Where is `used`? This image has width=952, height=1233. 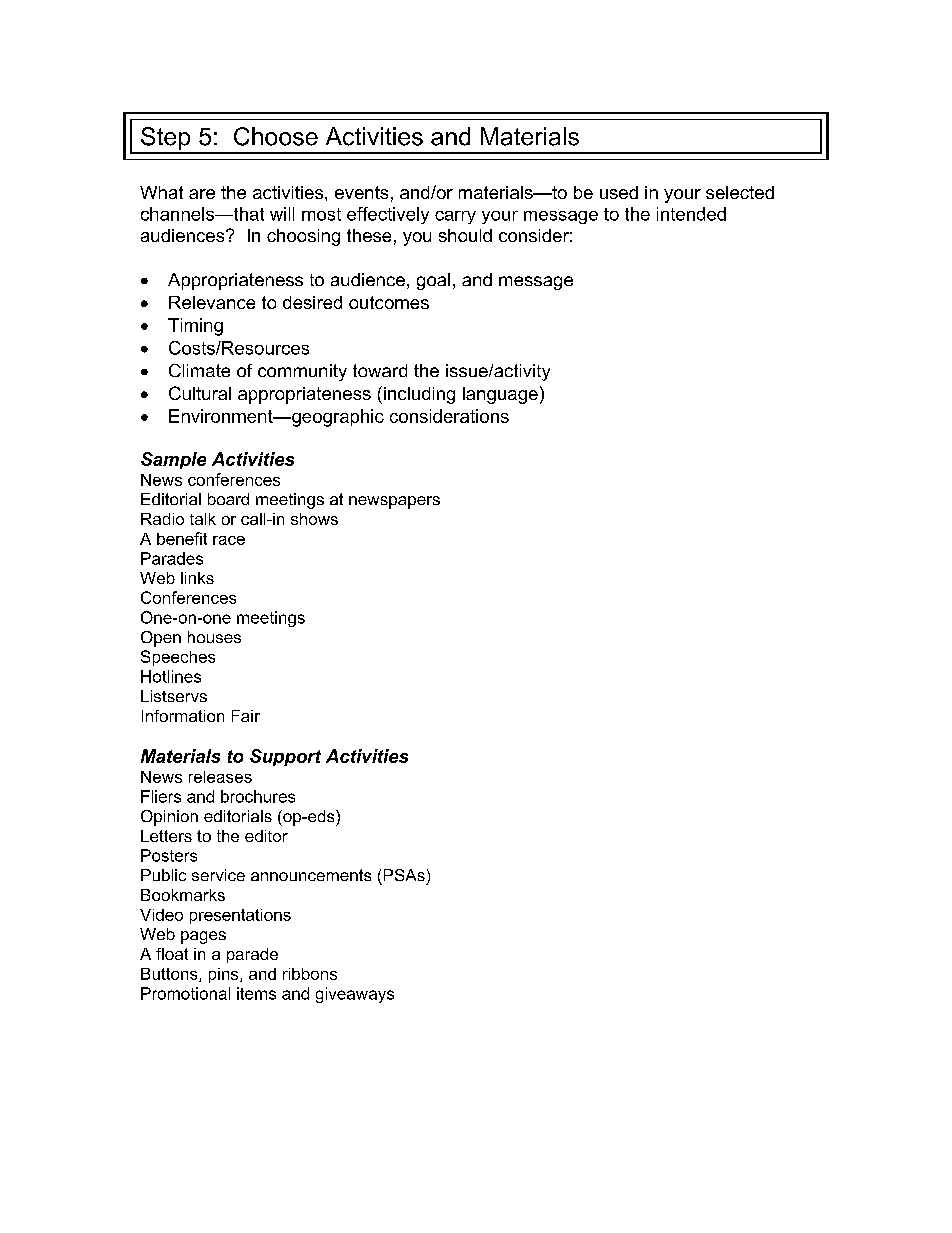 used is located at coordinates (619, 192).
